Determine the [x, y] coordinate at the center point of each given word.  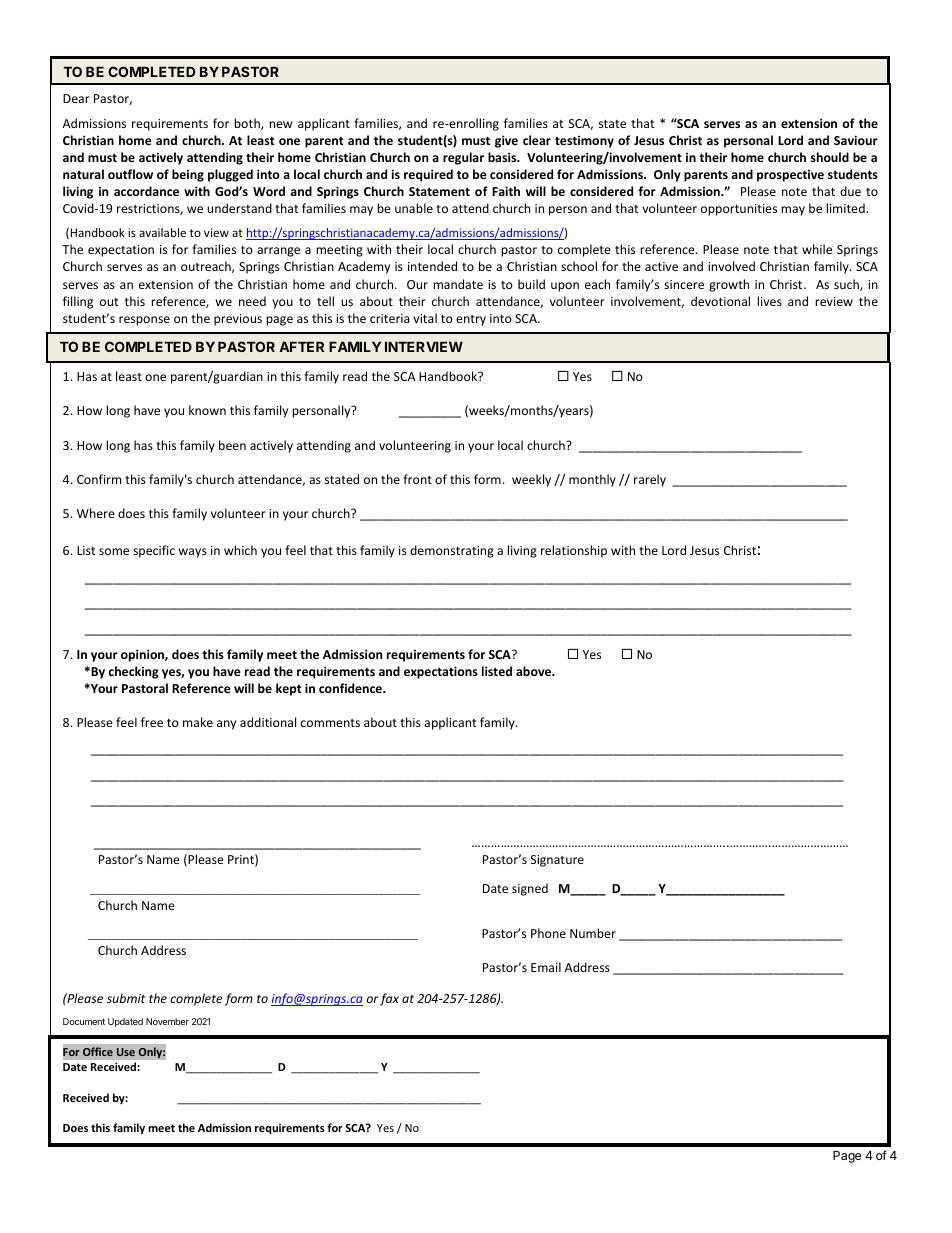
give [506, 141]
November [167, 1021]
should [830, 157]
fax [389, 999]
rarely [650, 480]
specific [154, 551]
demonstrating [452, 551]
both [248, 124]
